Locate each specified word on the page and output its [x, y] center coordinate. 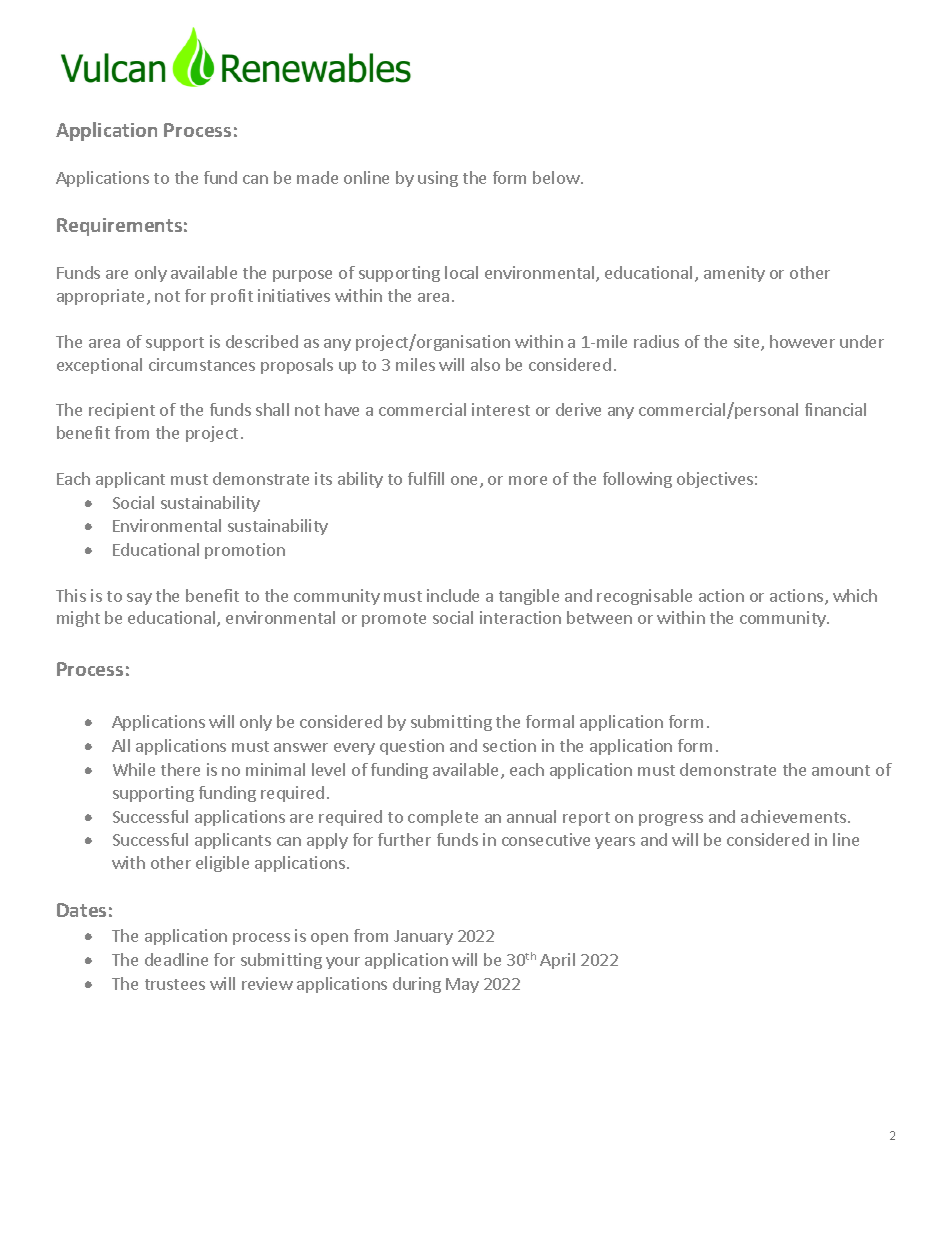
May [462, 985]
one [466, 482]
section [509, 745]
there [180, 769]
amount [841, 770]
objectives [715, 480]
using [438, 179]
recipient [122, 411]
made [317, 177]
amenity [734, 274]
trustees [175, 984]
